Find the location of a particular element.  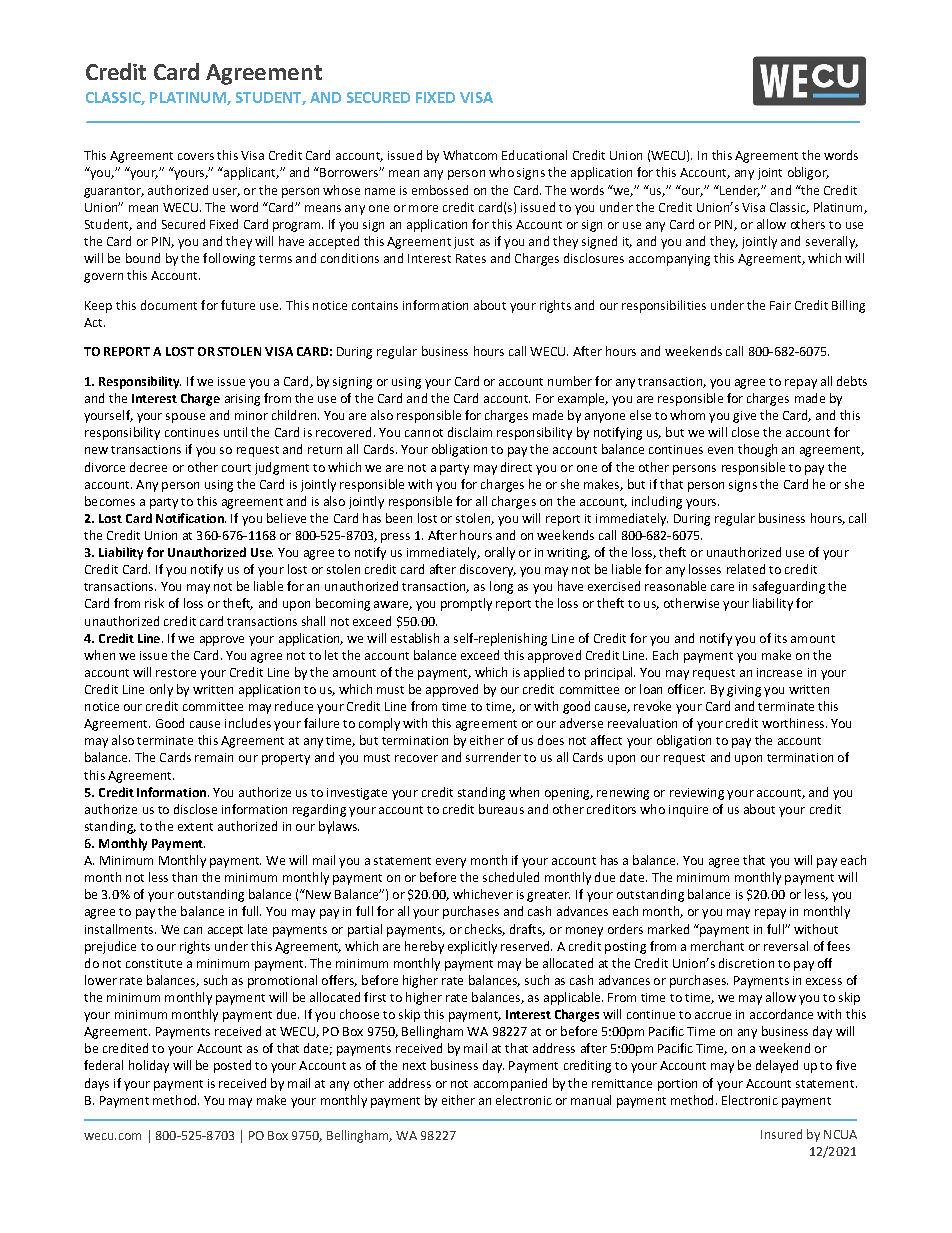

accompanied is located at coordinates (510, 1084).
